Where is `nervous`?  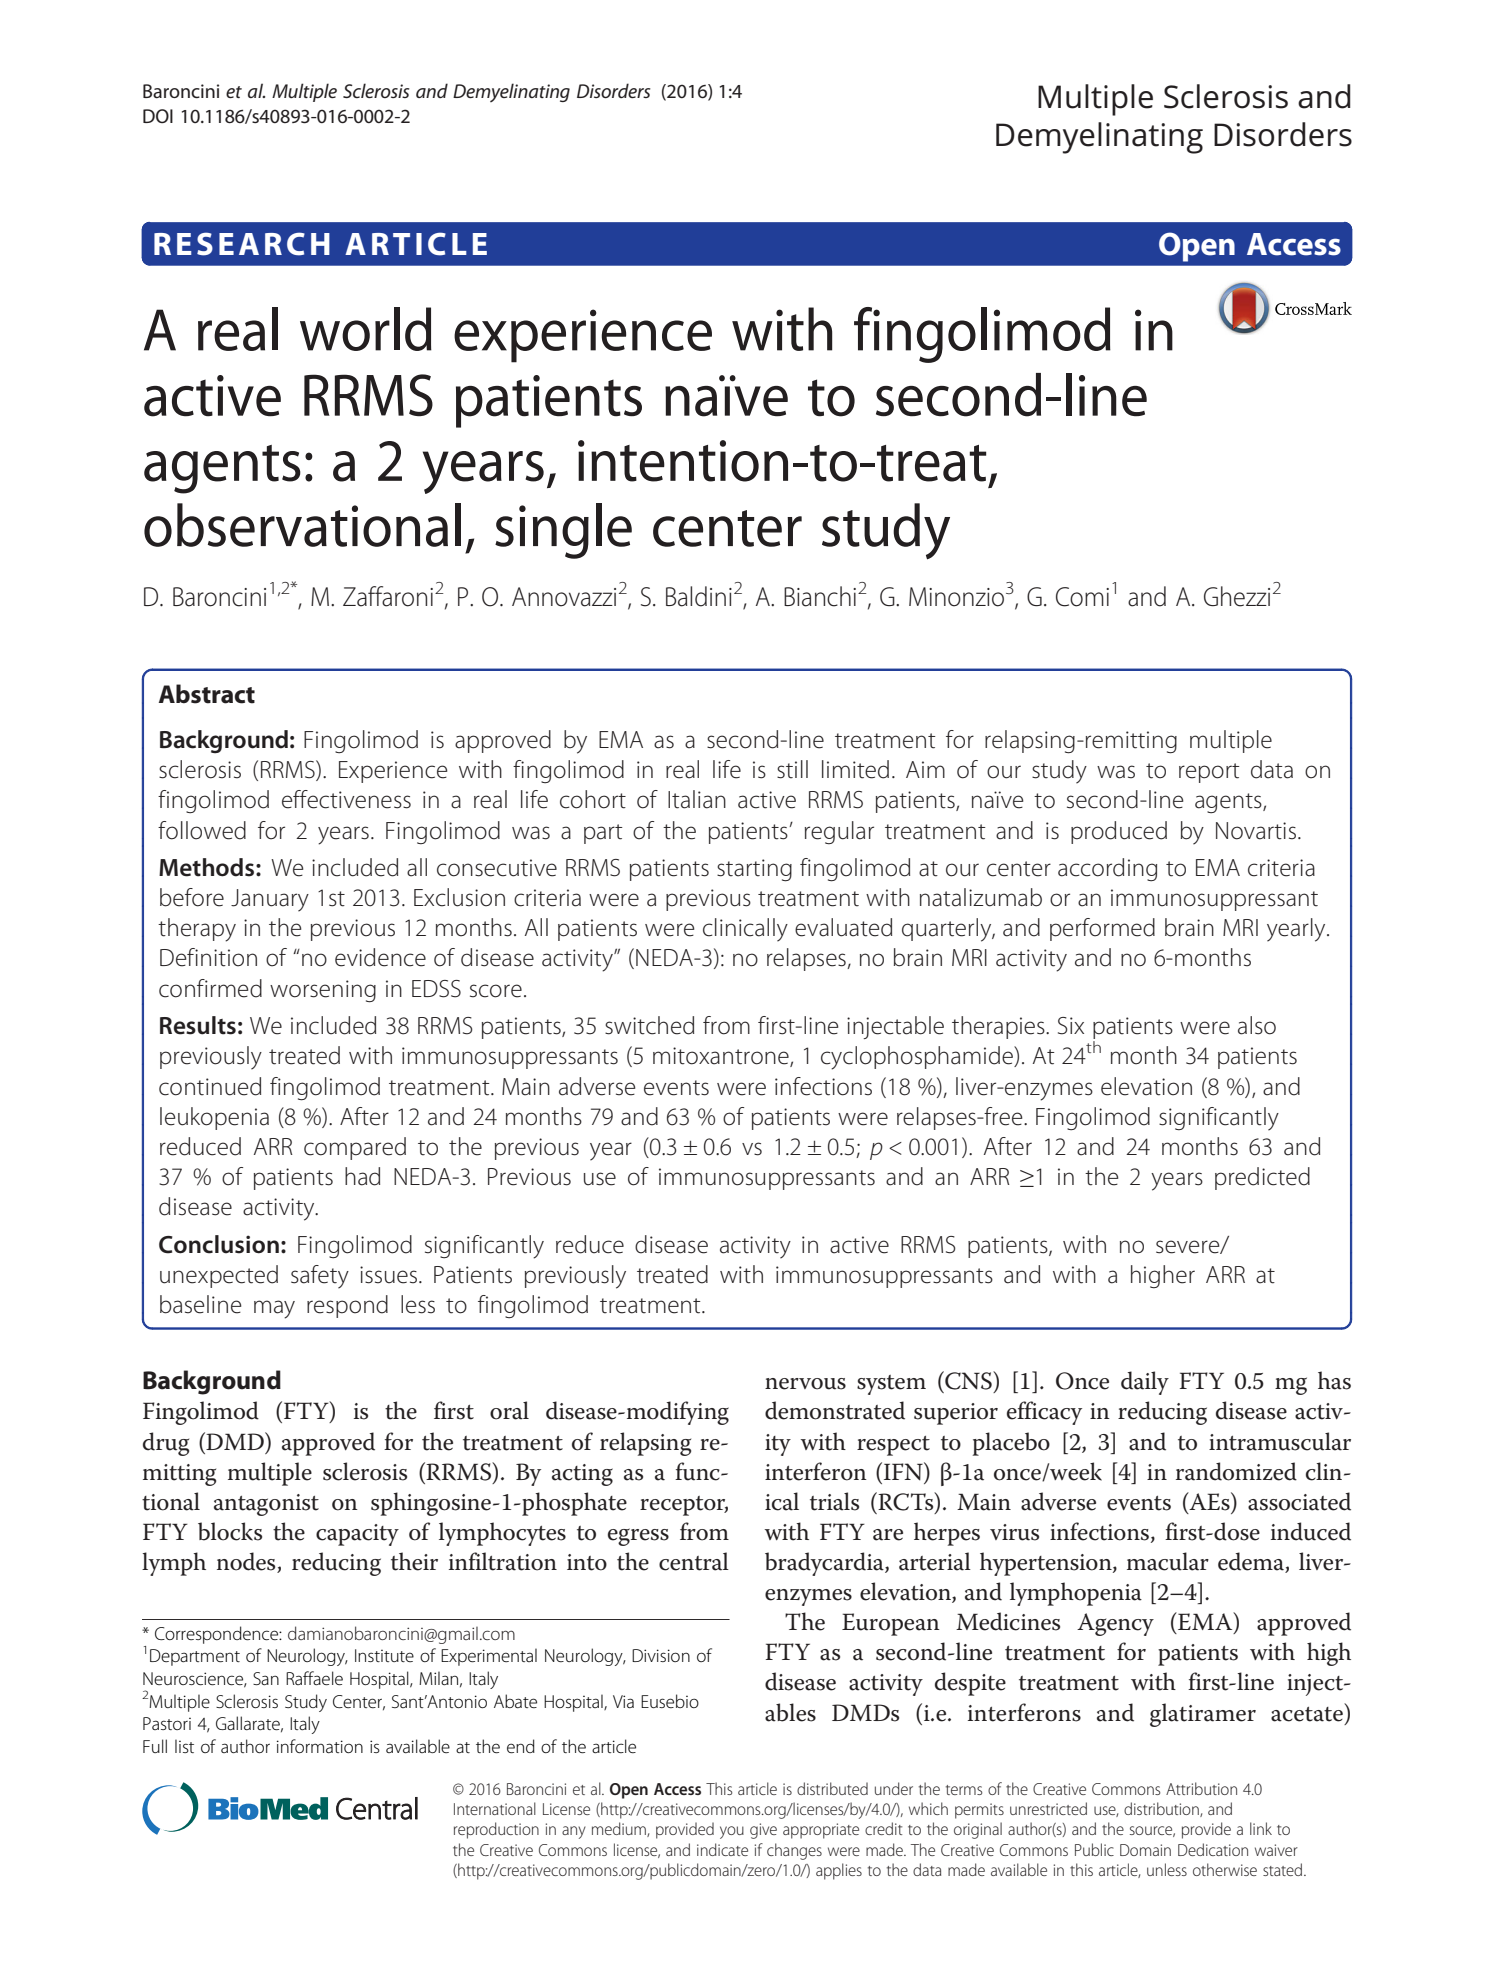 nervous is located at coordinates (805, 1384).
